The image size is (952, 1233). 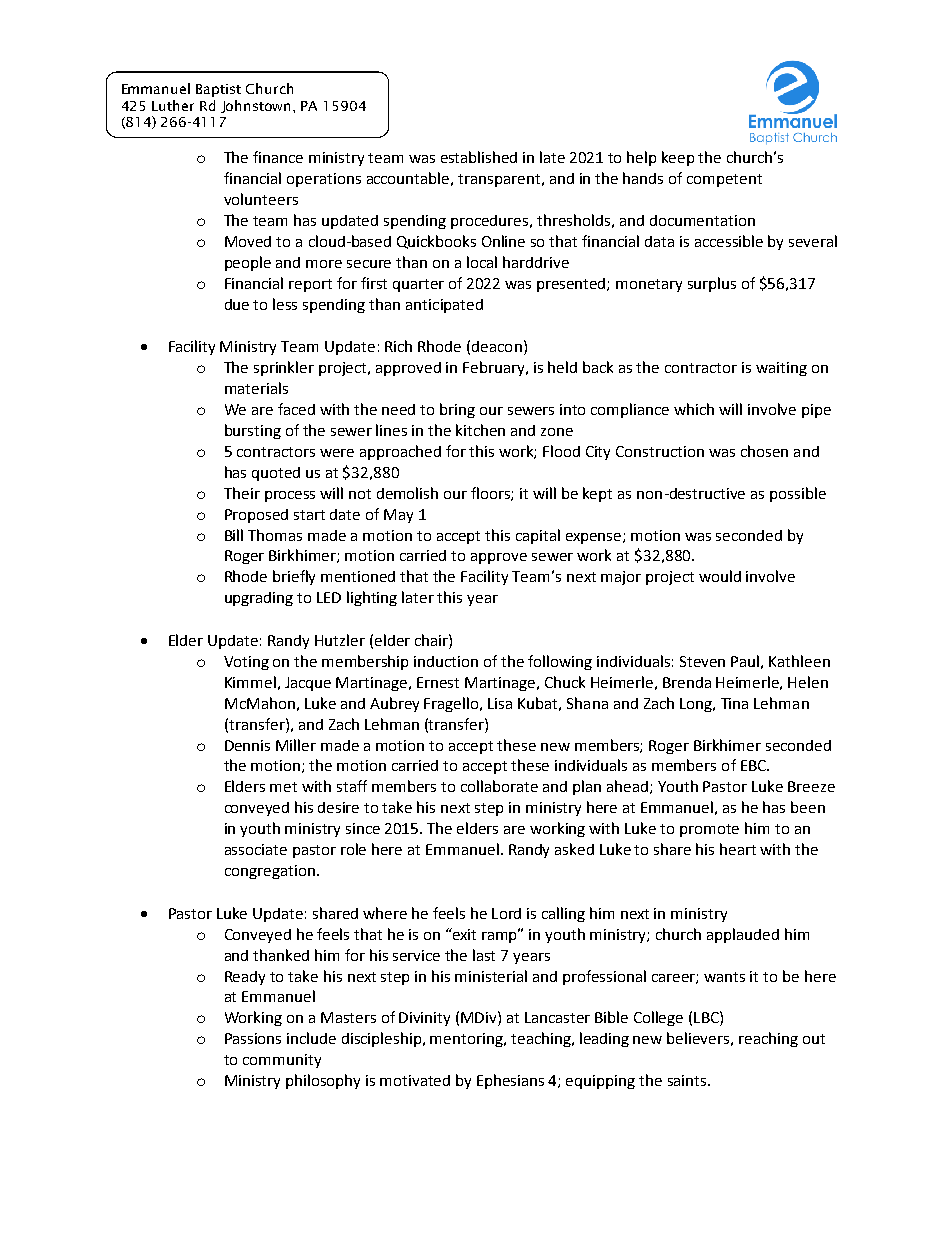 I want to click on established, so click(x=479, y=157).
